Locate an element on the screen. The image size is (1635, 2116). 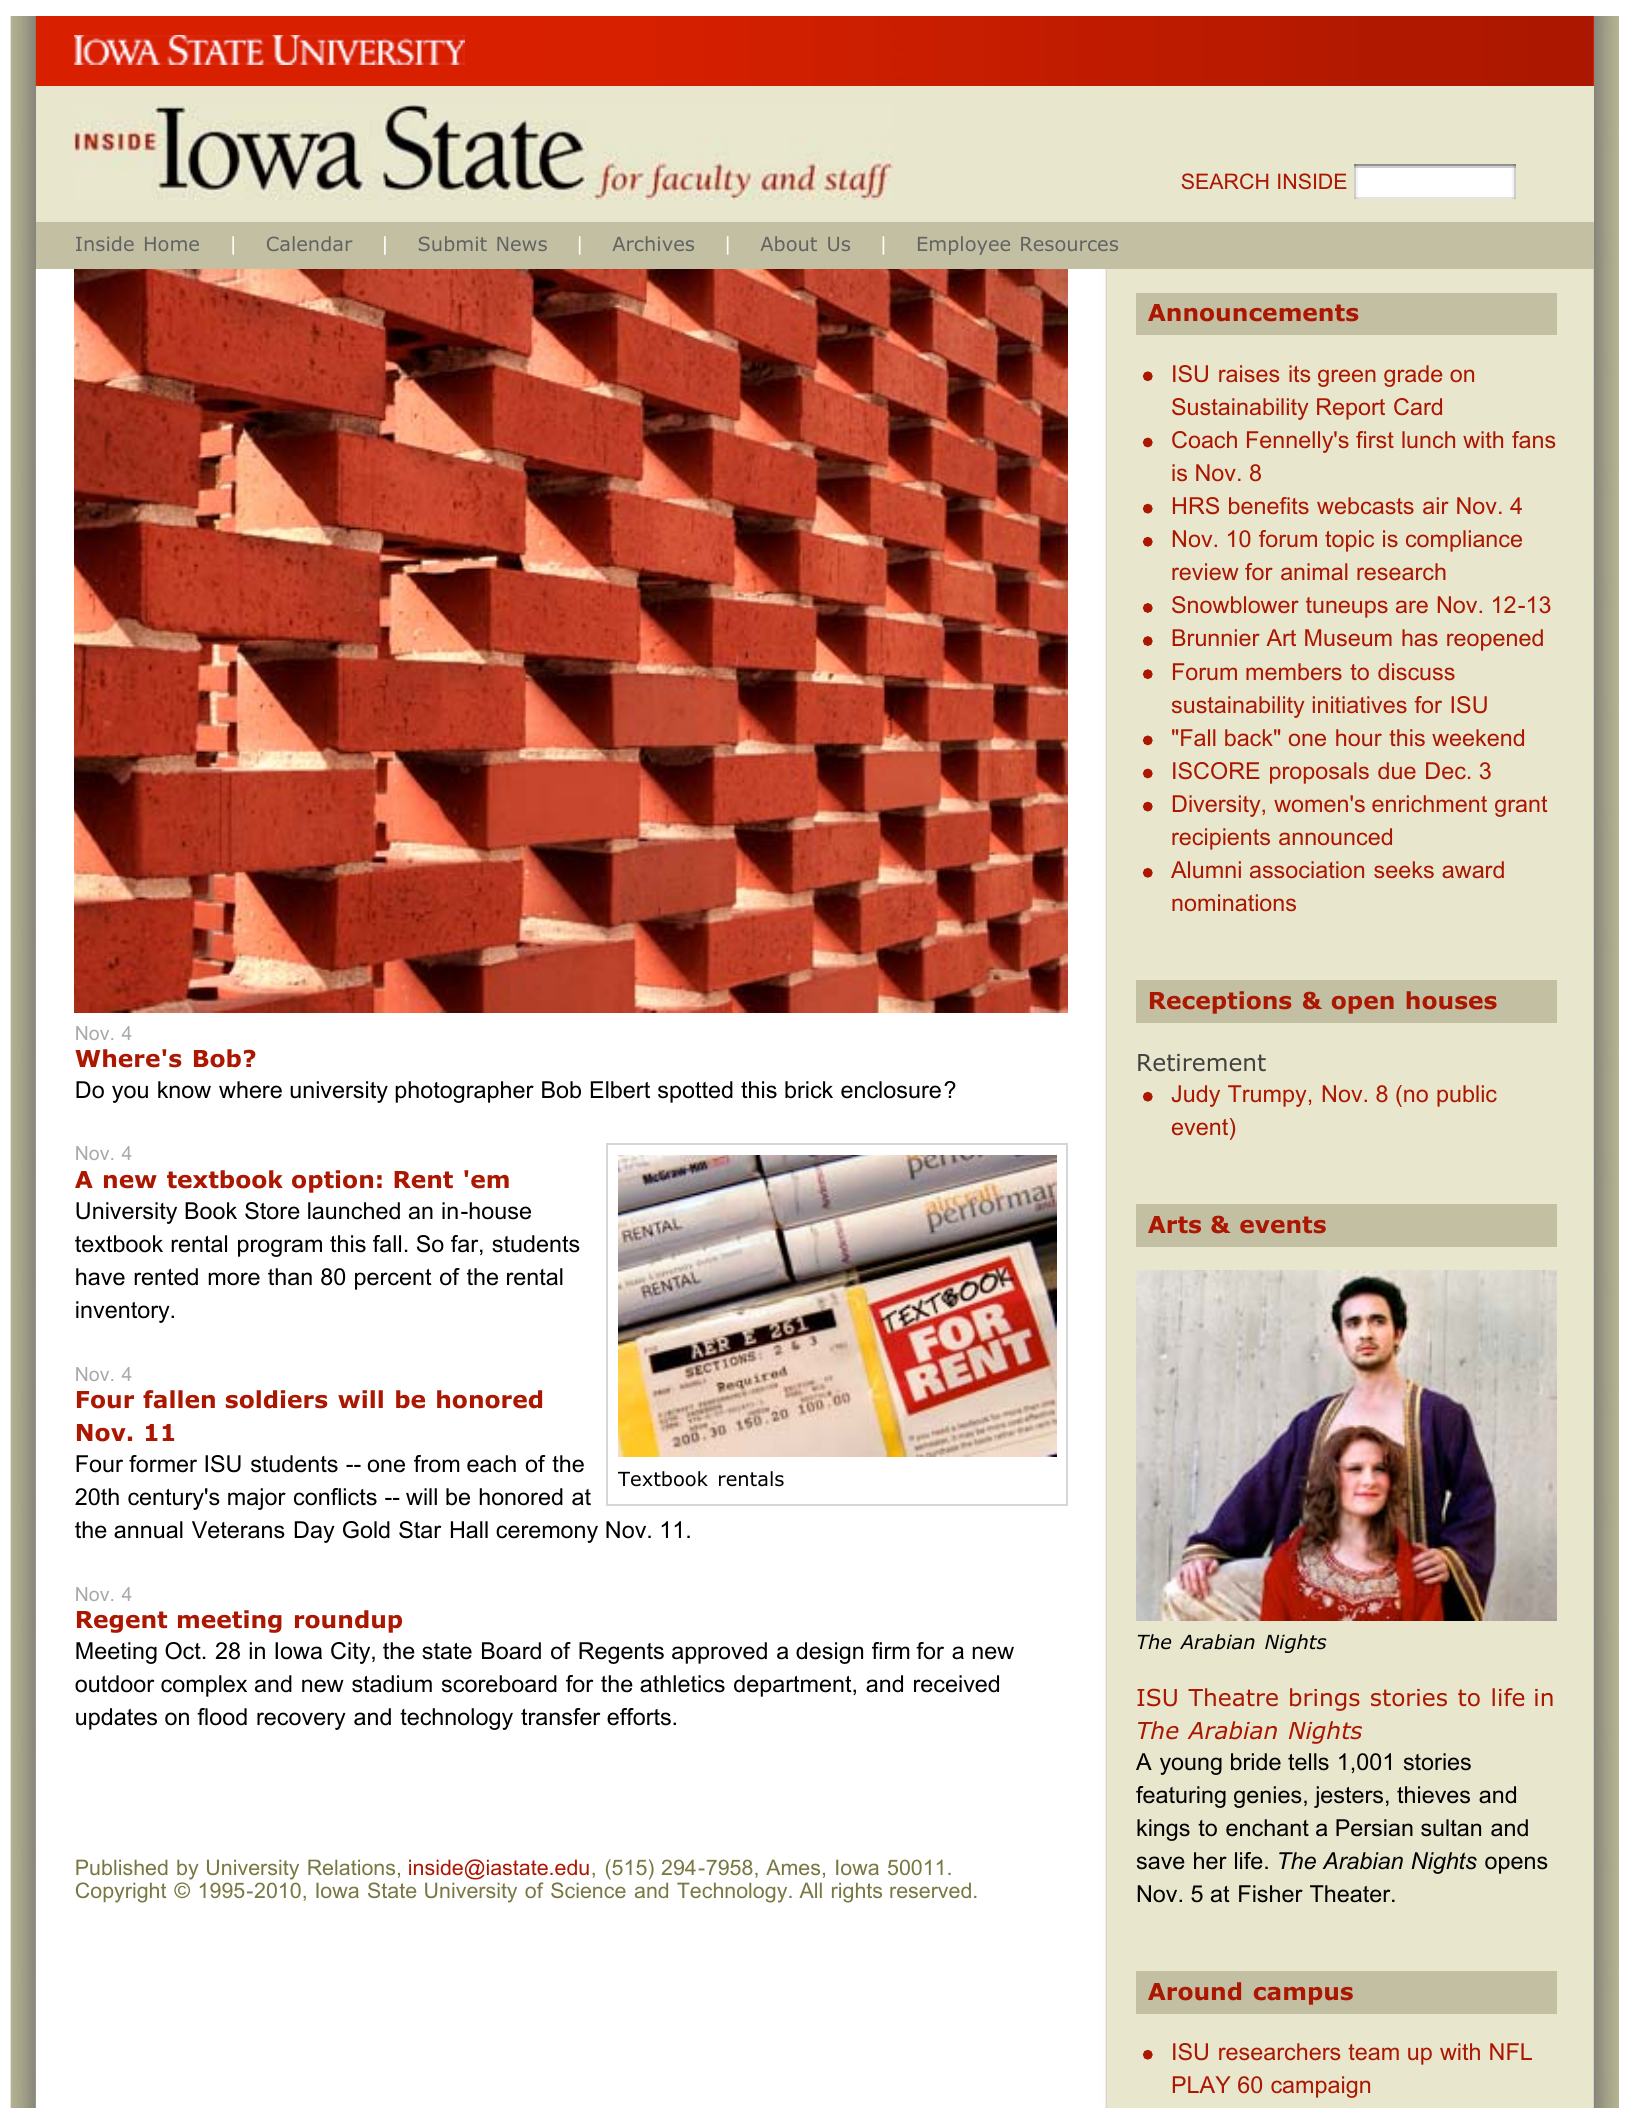
Announcements is located at coordinates (1253, 312).
